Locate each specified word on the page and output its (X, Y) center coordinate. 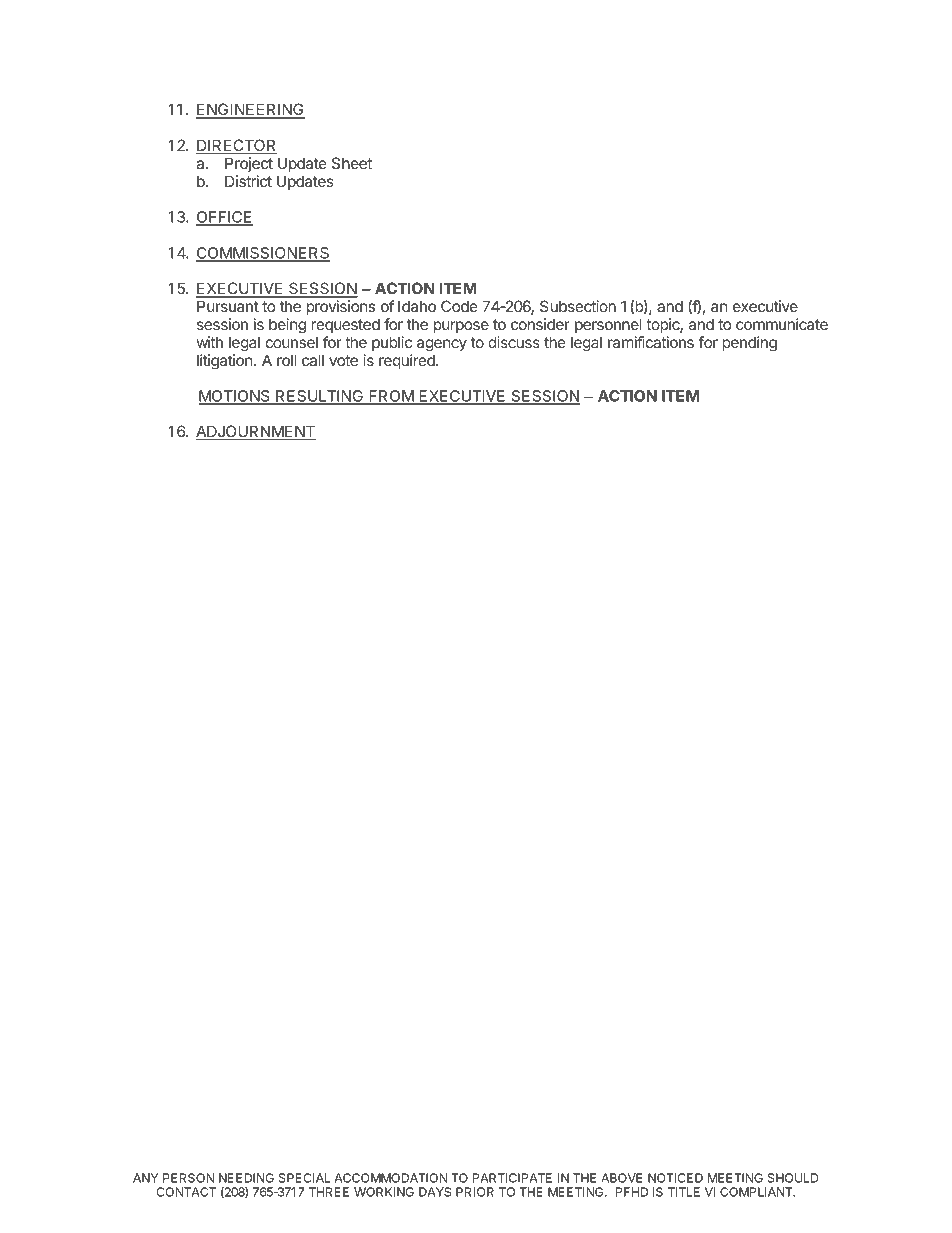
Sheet (352, 163)
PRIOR (475, 1192)
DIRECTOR (236, 146)
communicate (782, 324)
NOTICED (675, 1178)
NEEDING (246, 1178)
